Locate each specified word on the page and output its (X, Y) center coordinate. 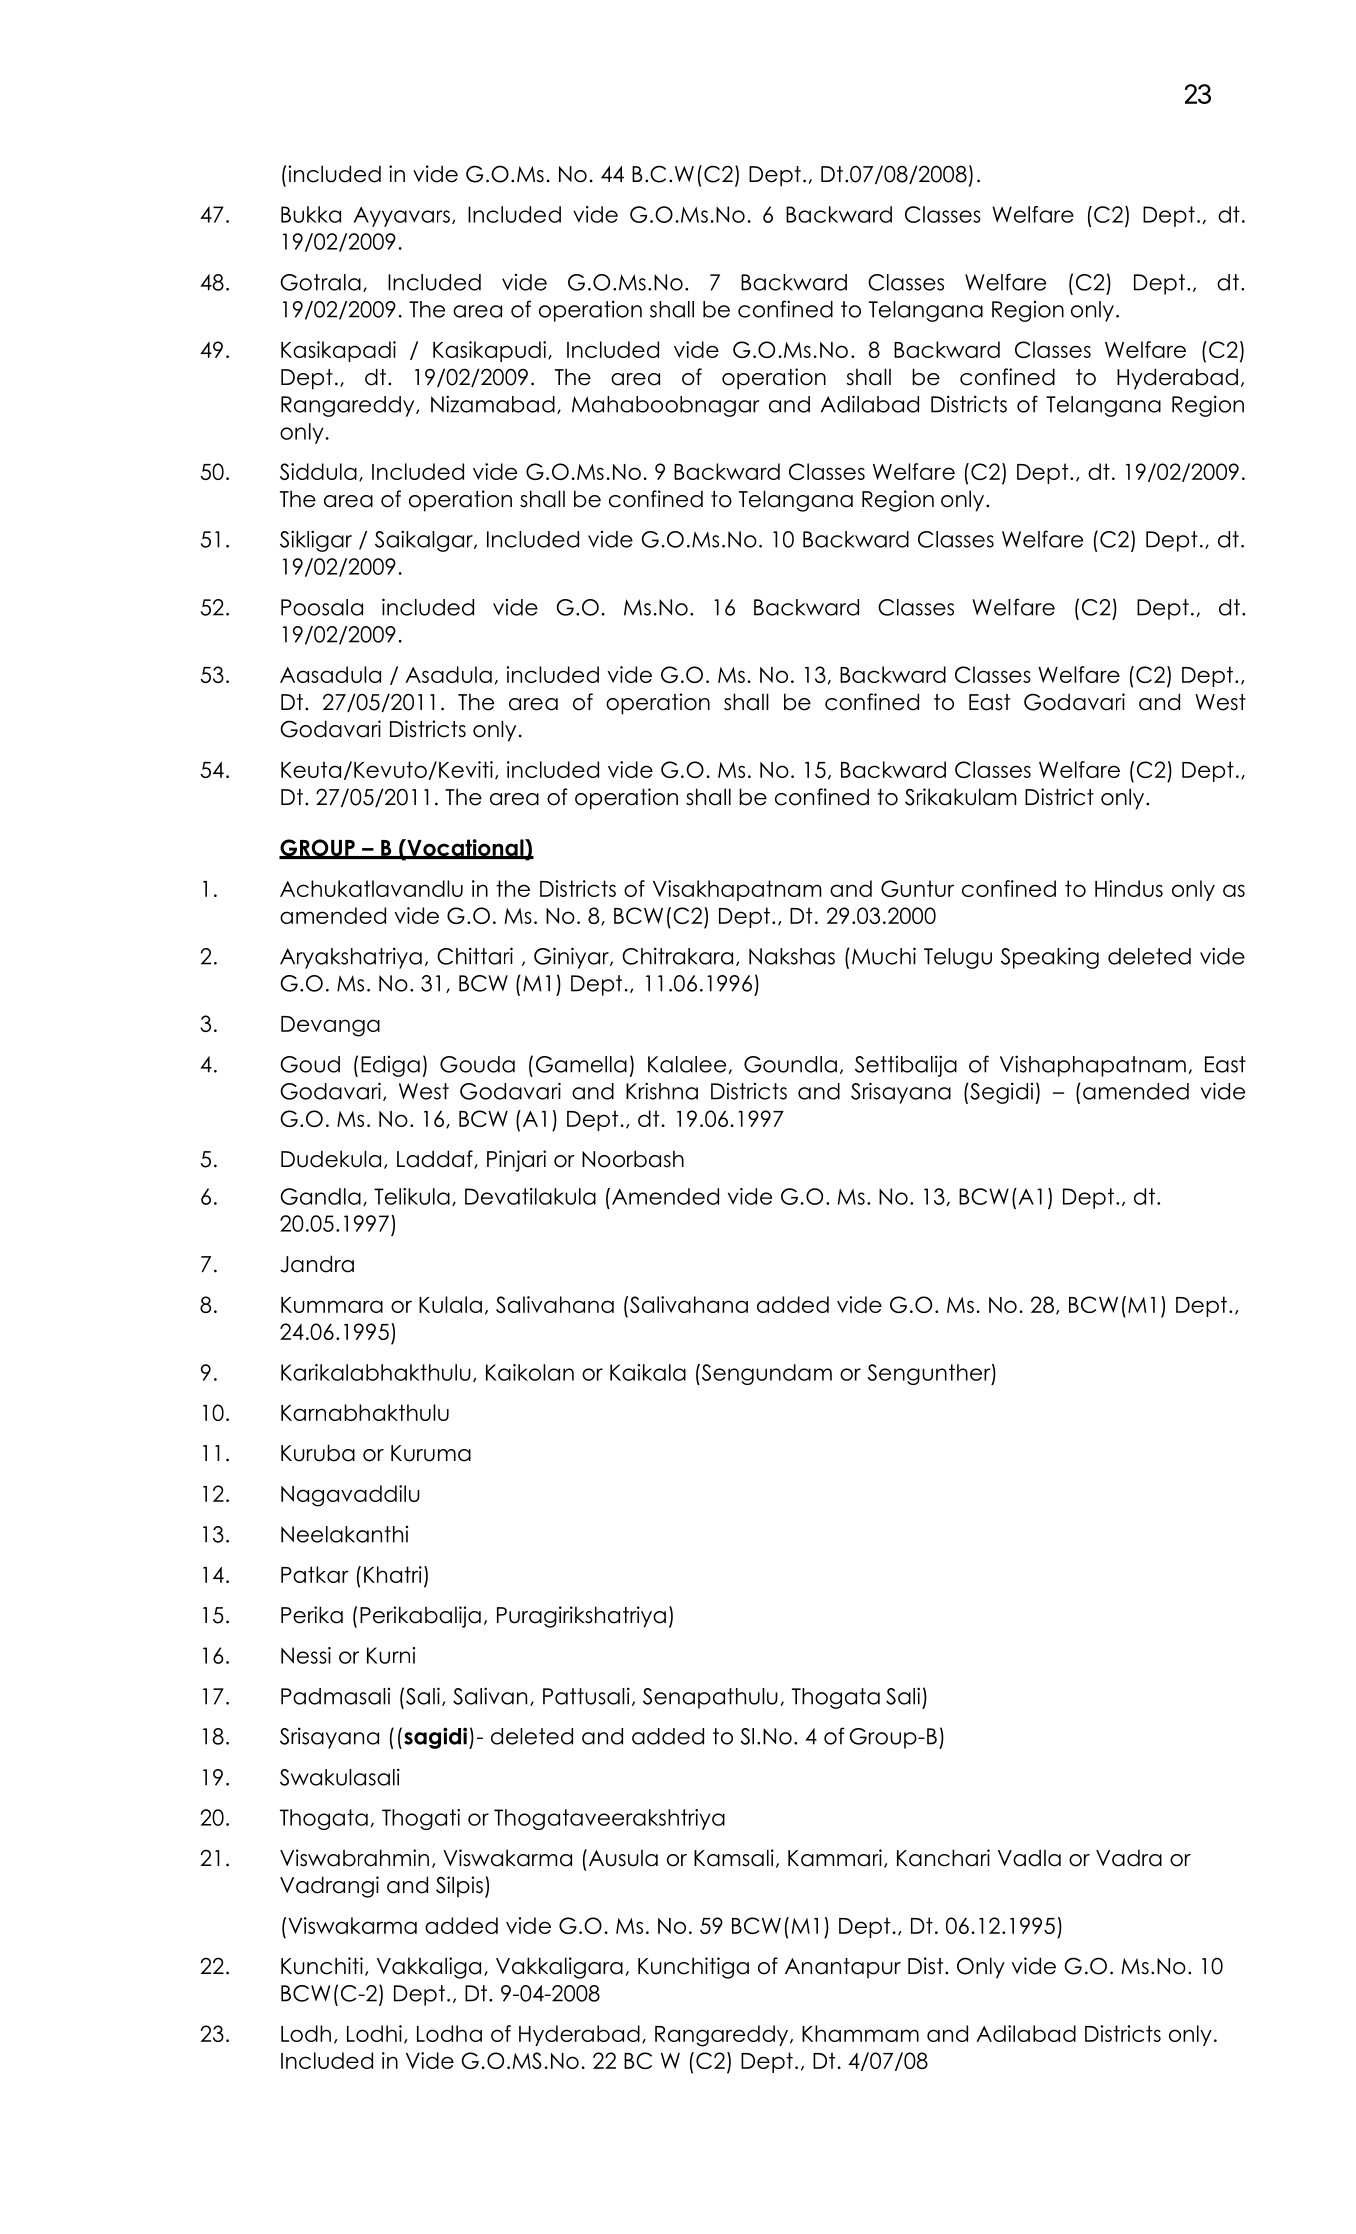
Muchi (884, 956)
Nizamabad (493, 404)
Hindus (1129, 888)
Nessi (306, 1655)
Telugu (958, 958)
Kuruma (431, 1453)
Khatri (393, 1574)
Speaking (1050, 958)
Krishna (662, 1091)
